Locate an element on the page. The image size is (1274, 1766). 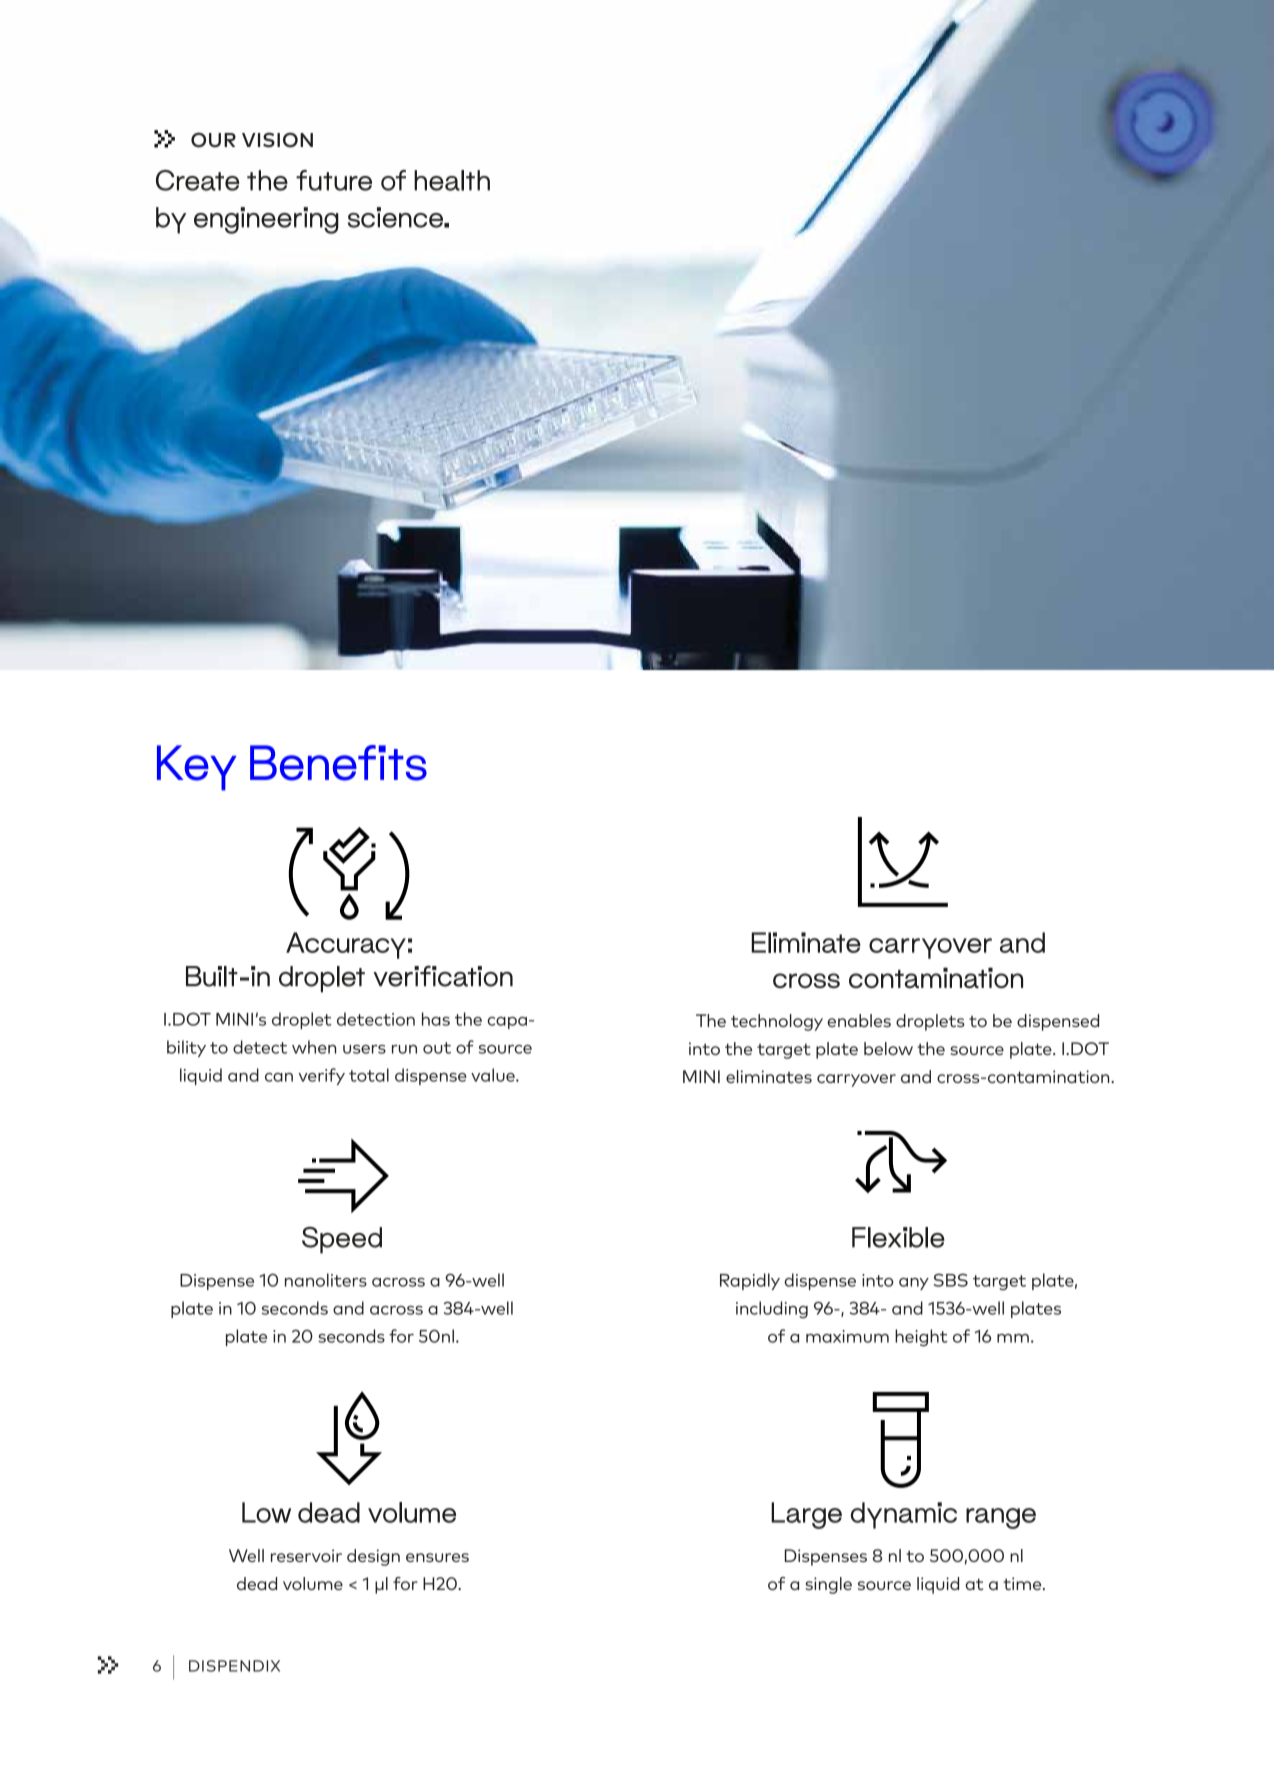
Rapidly is located at coordinates (750, 1281).
